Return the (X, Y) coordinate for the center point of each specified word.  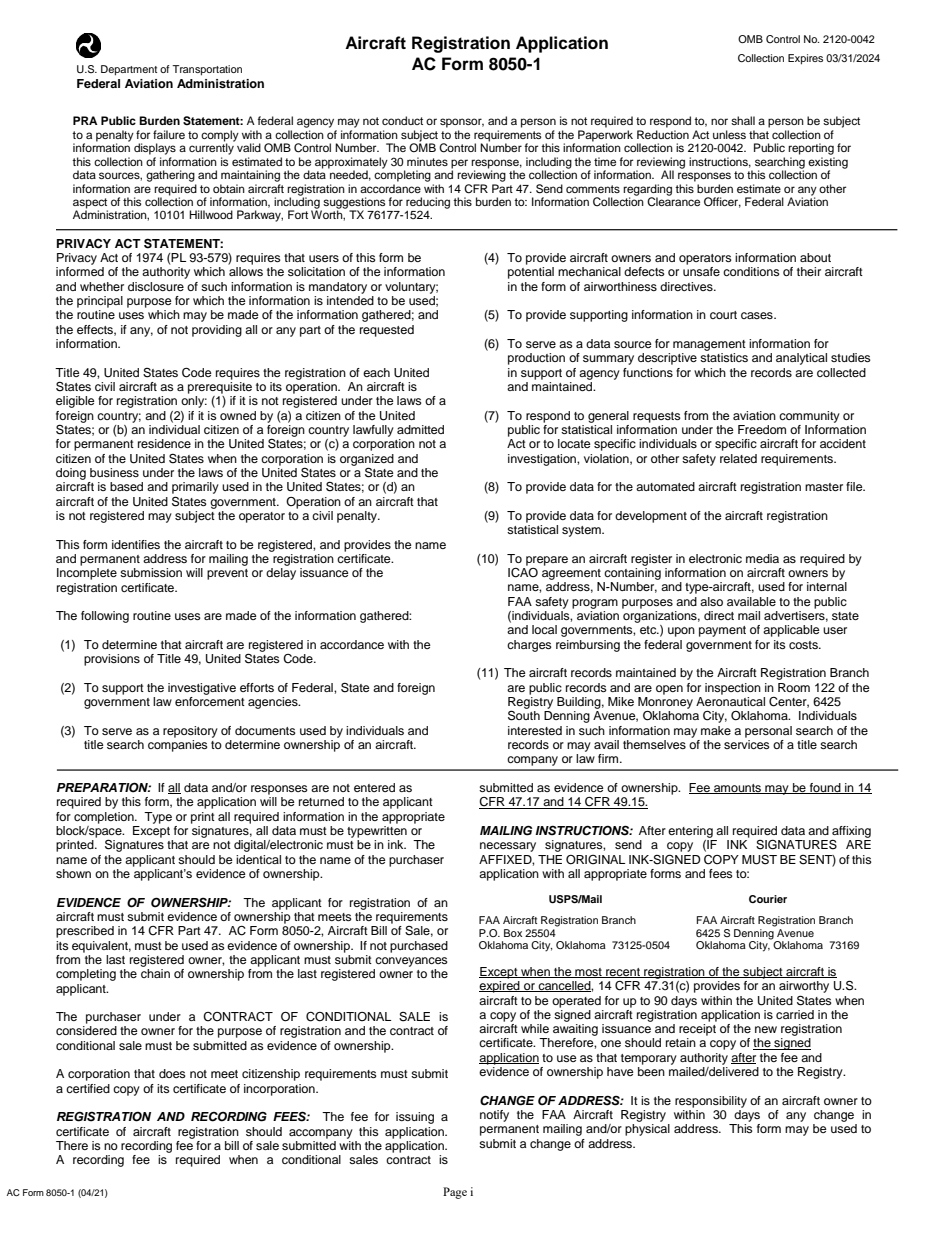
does (172, 1073)
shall (743, 120)
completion (105, 818)
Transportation (207, 70)
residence (164, 443)
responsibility (711, 1102)
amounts (738, 789)
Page (455, 1193)
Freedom (762, 429)
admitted (420, 429)
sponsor (462, 123)
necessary (508, 847)
